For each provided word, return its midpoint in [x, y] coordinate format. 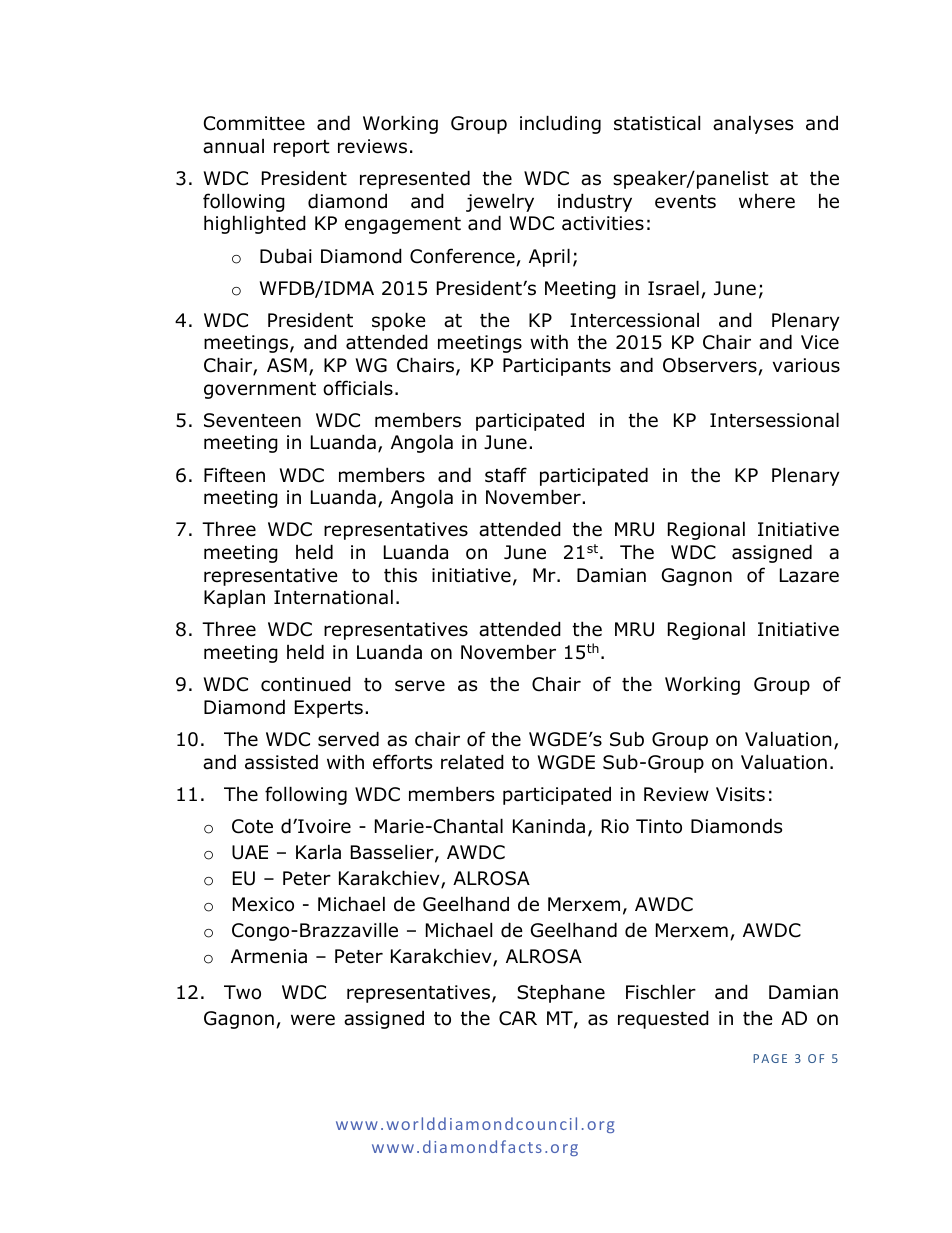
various [806, 365]
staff [506, 475]
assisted [281, 762]
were [313, 1020]
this [400, 575]
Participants [557, 367]
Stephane [561, 993]
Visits [740, 794]
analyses [753, 124]
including [560, 124]
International [333, 597]
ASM [287, 365]
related [472, 762]
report [302, 148]
